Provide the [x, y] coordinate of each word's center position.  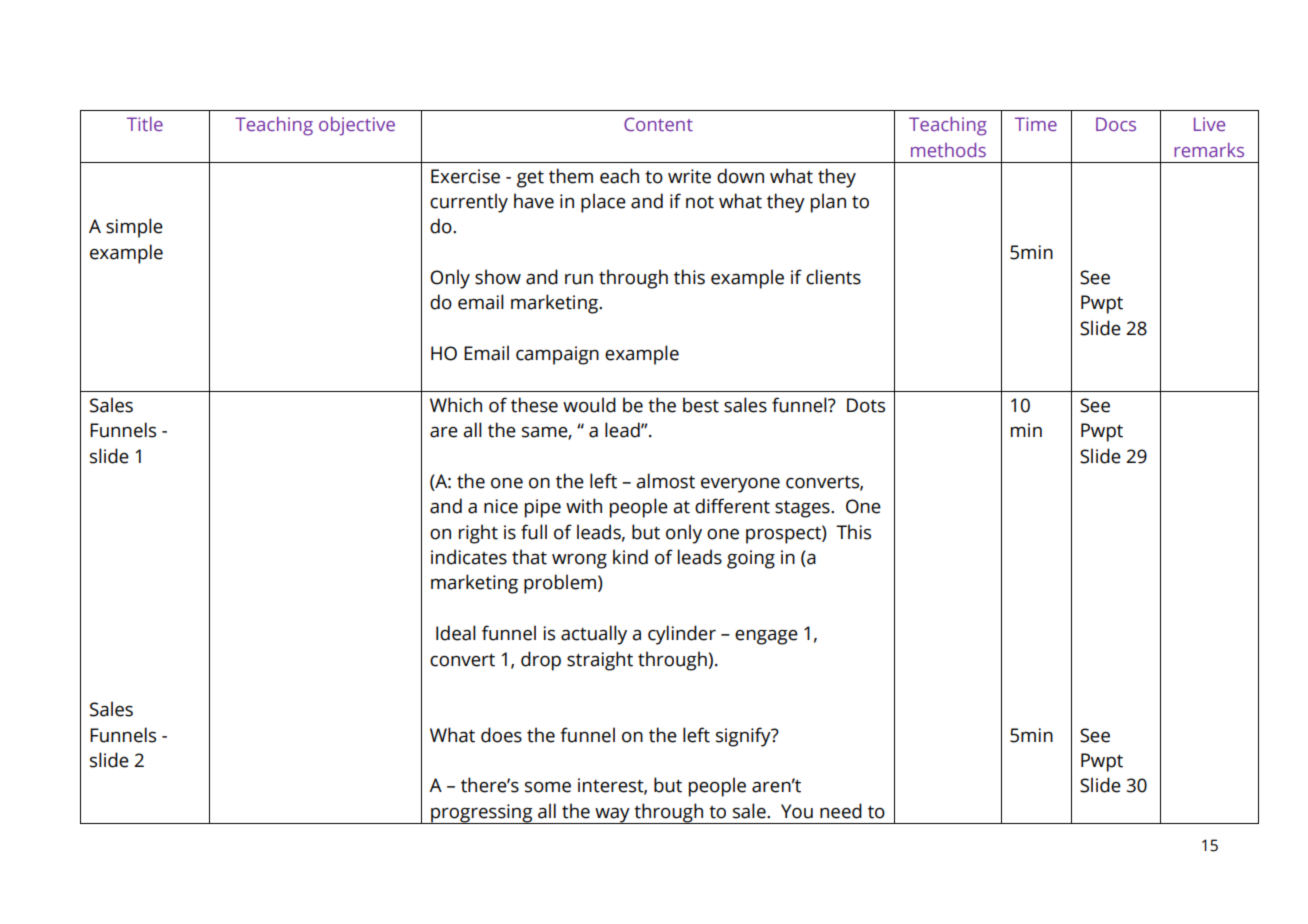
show [498, 277]
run [579, 279]
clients [833, 277]
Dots [866, 405]
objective [357, 126]
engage [766, 637]
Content [658, 124]
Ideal [456, 633]
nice [501, 506]
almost [665, 481]
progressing [482, 814]
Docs [1116, 124]
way [612, 816]
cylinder [682, 635]
